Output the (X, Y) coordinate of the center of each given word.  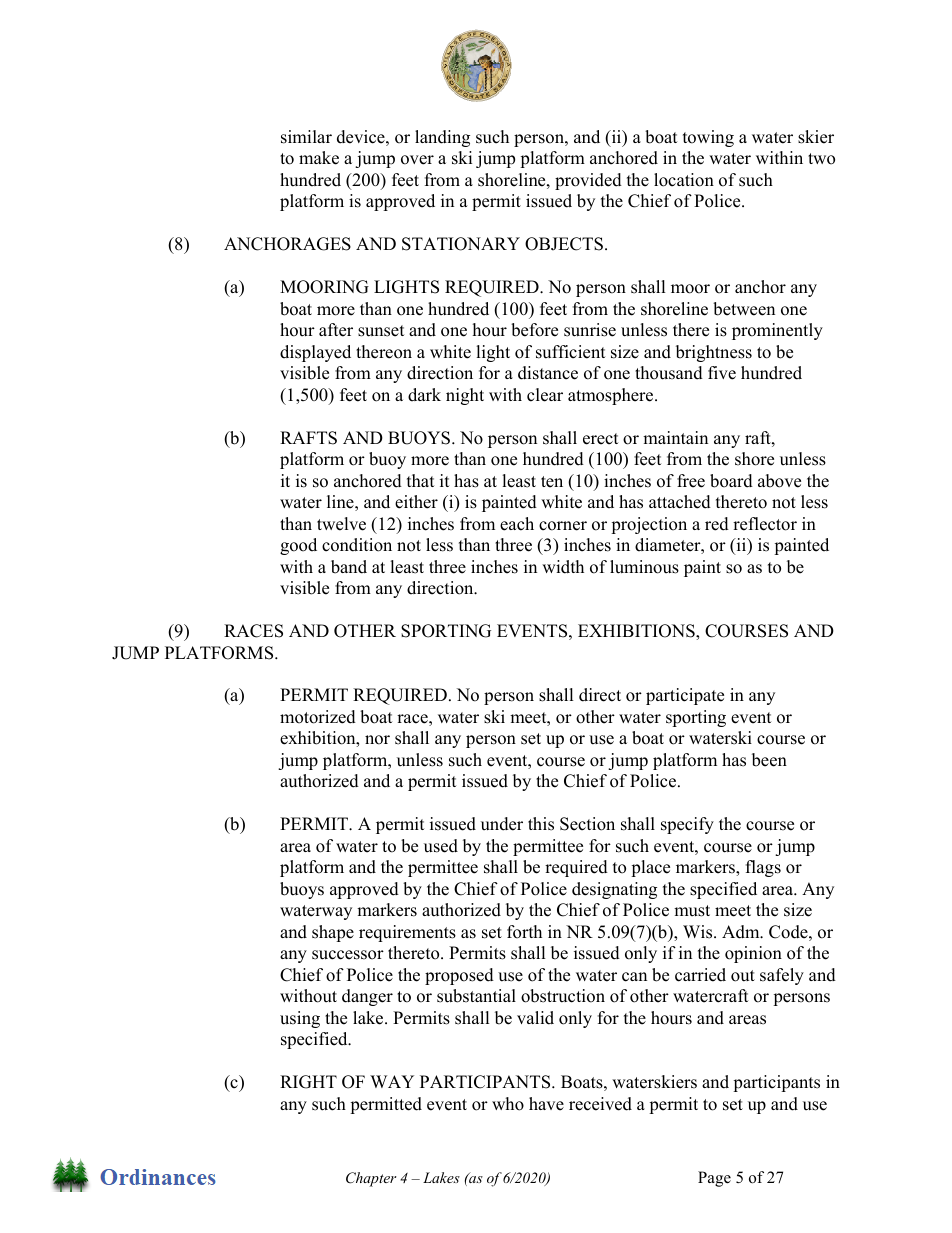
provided (588, 181)
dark (424, 395)
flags (763, 868)
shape (333, 933)
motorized (318, 717)
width (563, 567)
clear (545, 395)
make (319, 158)
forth (524, 932)
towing (708, 138)
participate (685, 696)
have (546, 1104)
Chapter (371, 1179)
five (722, 373)
